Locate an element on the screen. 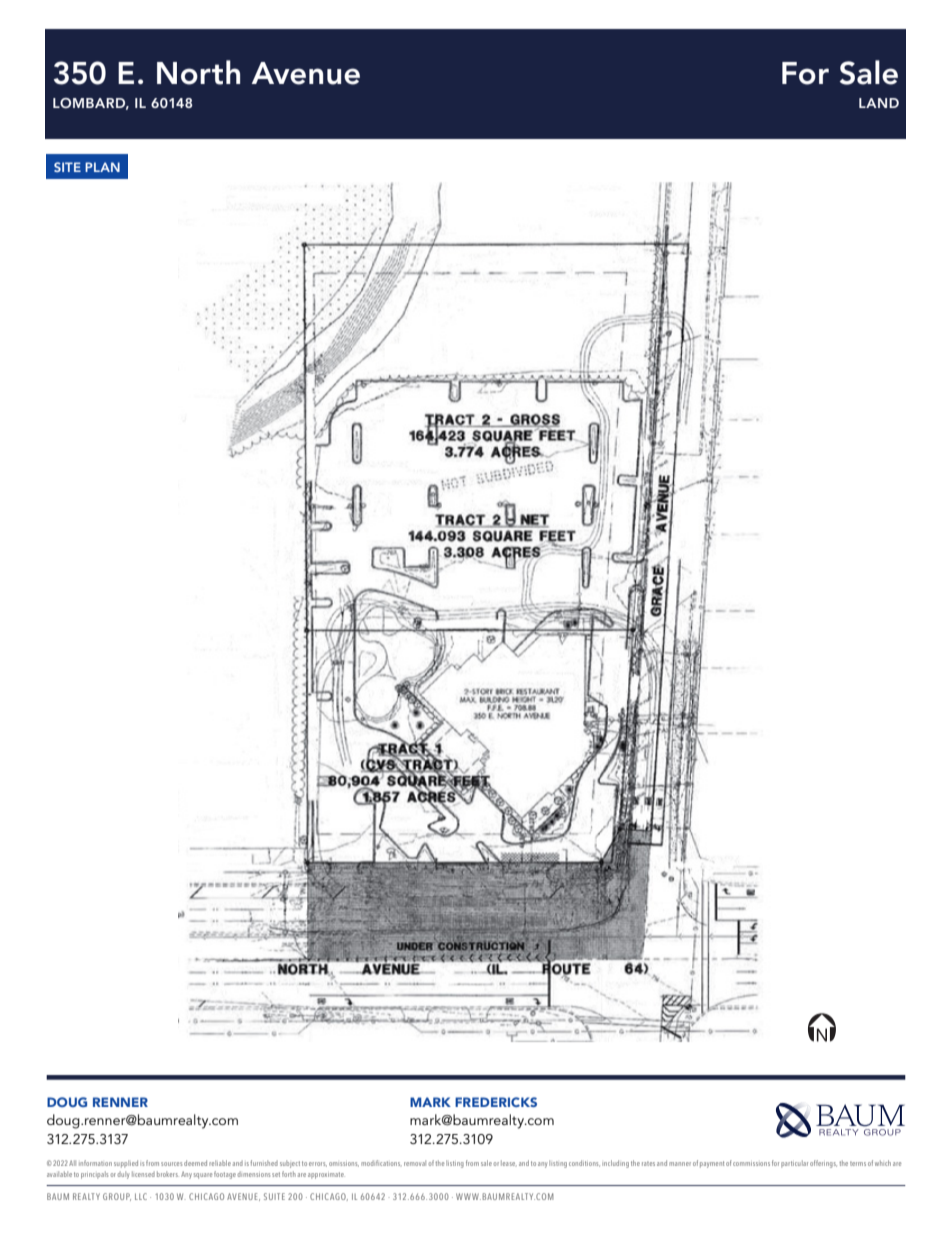 Image resolution: width=952 pixels, height=1233 pixels. lease is located at coordinates (509, 1163).
